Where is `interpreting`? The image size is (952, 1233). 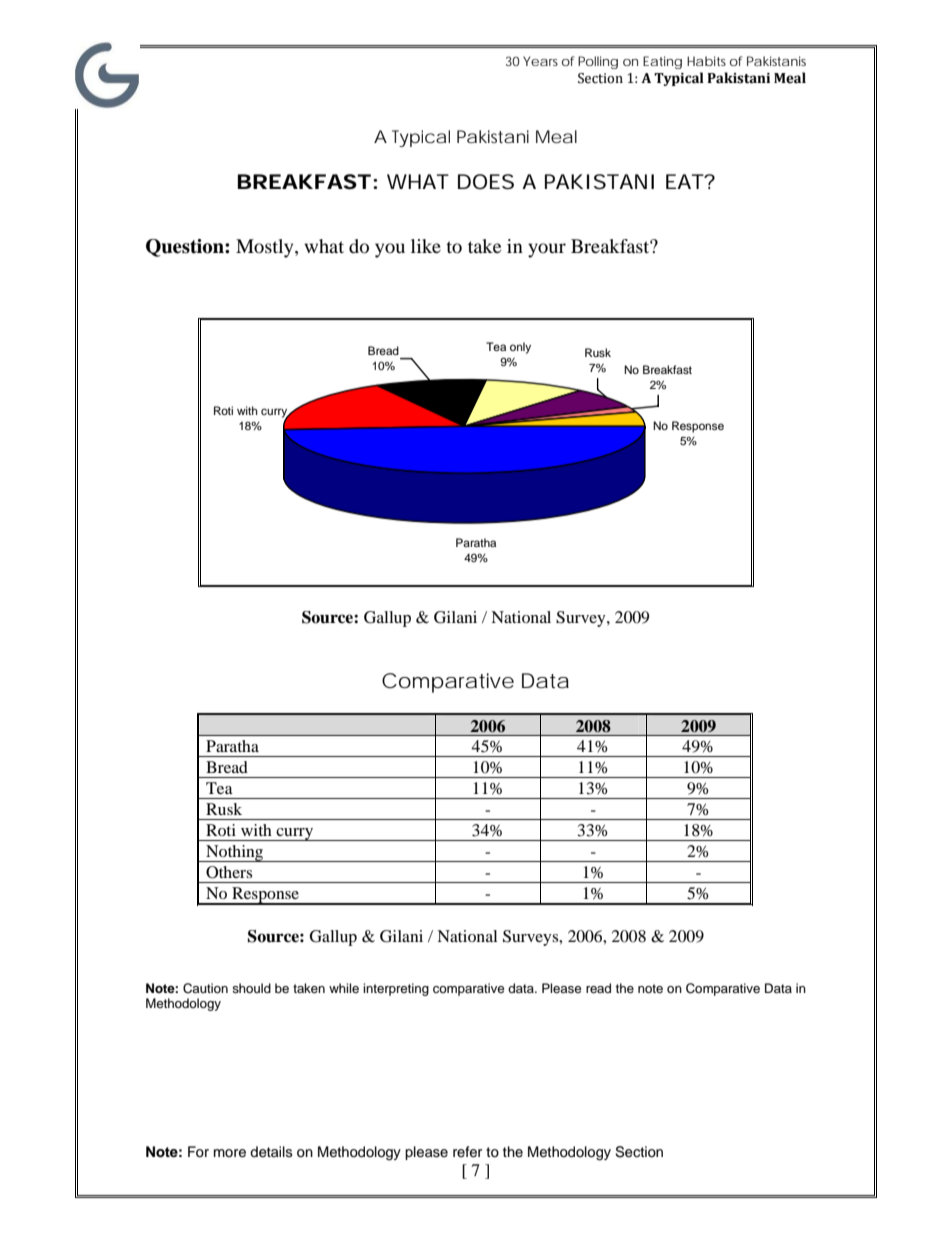
interpreting is located at coordinates (396, 989).
